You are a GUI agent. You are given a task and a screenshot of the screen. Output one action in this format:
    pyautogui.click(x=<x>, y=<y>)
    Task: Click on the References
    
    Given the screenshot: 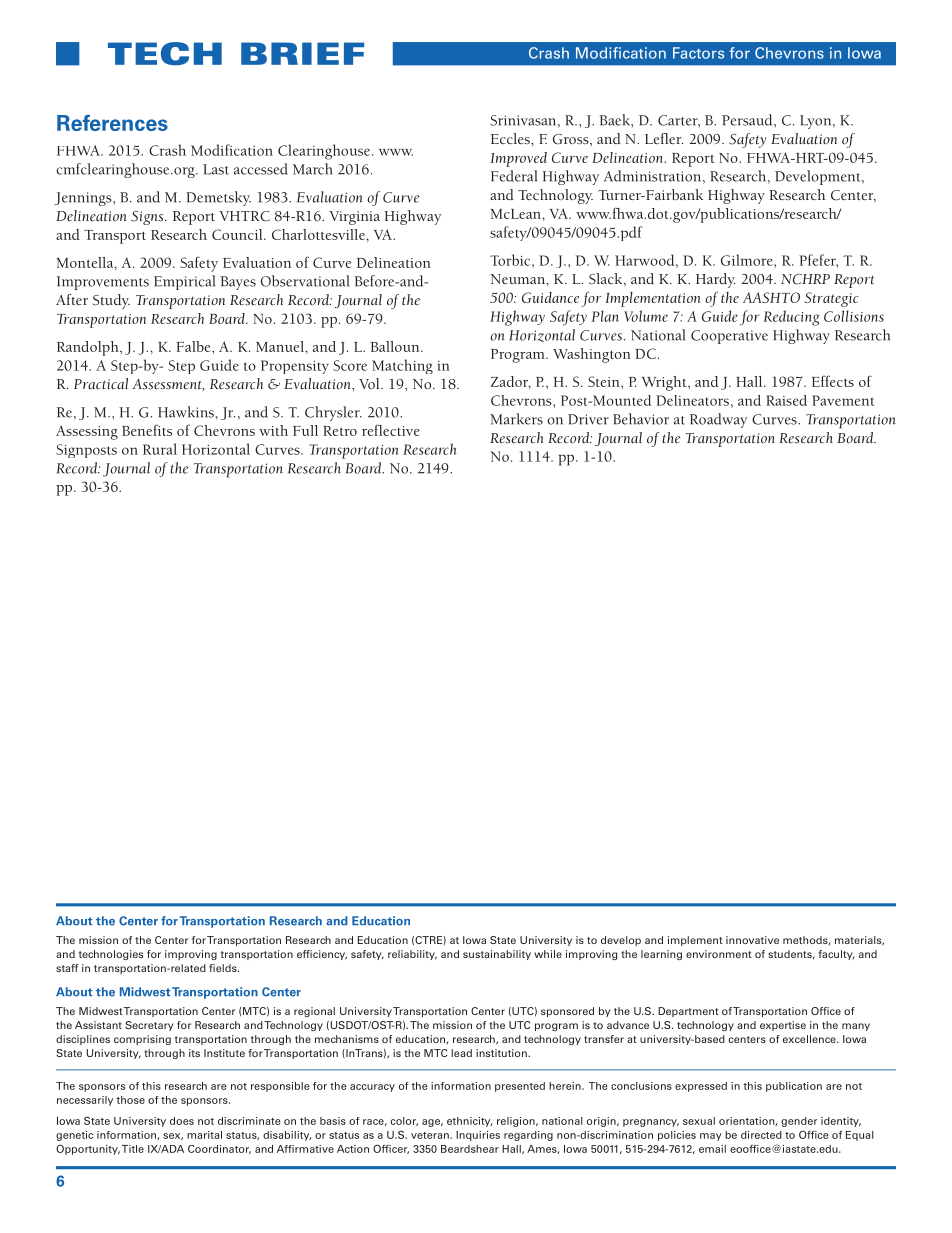 What is the action you would take?
    pyautogui.click(x=112, y=123)
